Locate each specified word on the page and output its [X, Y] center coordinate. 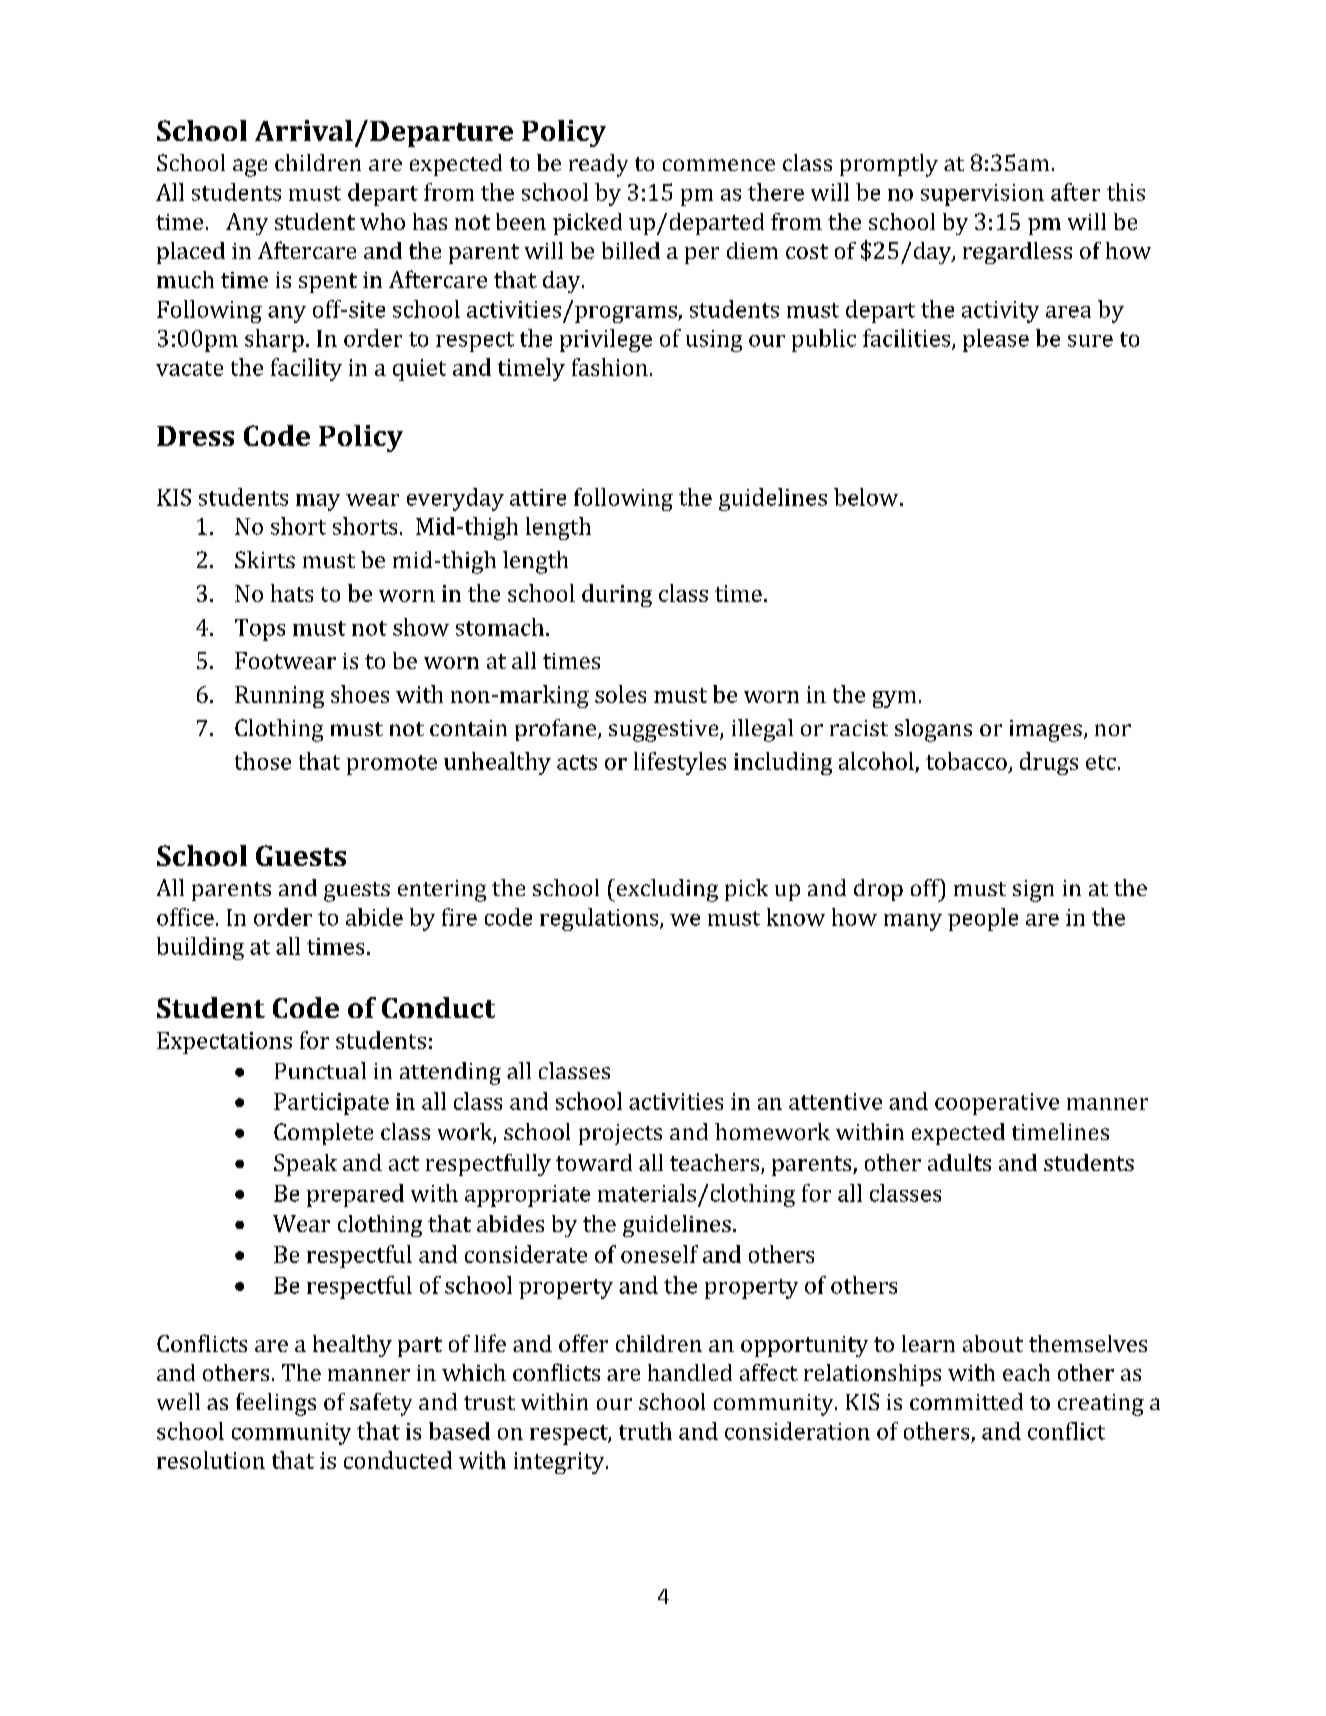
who [382, 221]
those [263, 761]
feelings [276, 1404]
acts [577, 762]
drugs [1049, 763]
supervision [982, 195]
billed [631, 250]
